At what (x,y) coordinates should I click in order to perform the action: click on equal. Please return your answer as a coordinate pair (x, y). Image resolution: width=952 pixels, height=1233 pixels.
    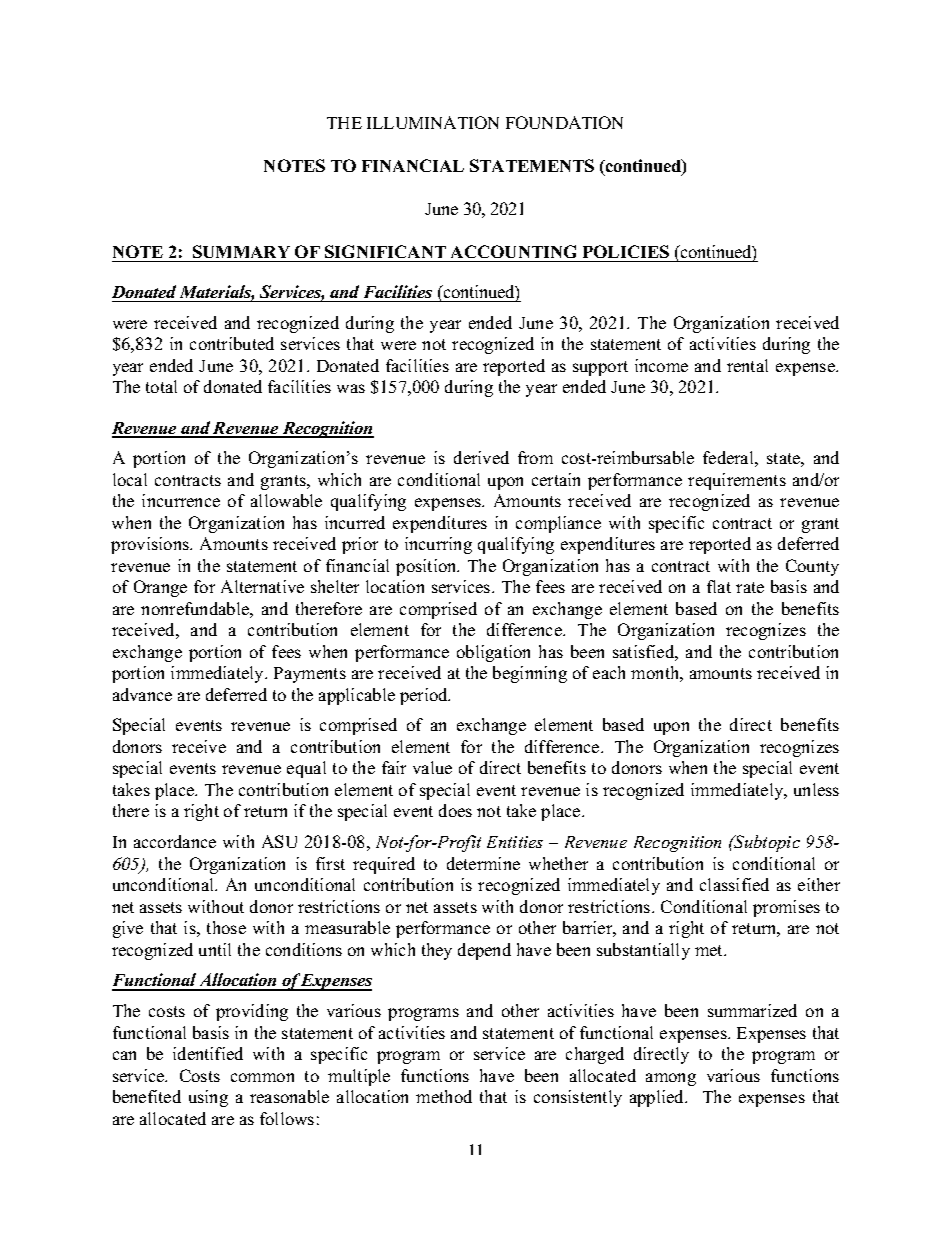
    Looking at the image, I should click on (306, 769).
